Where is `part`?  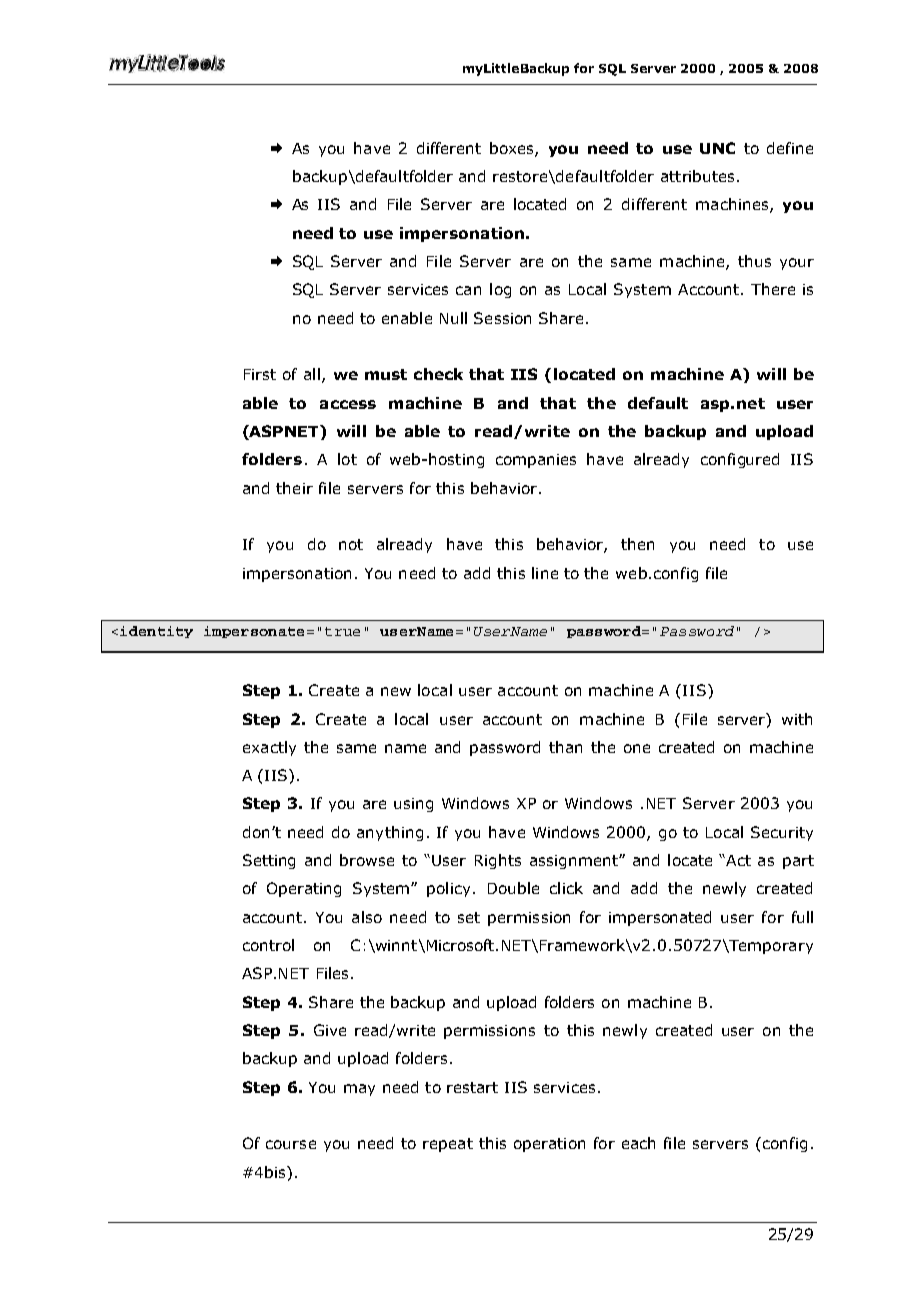 part is located at coordinates (798, 862).
